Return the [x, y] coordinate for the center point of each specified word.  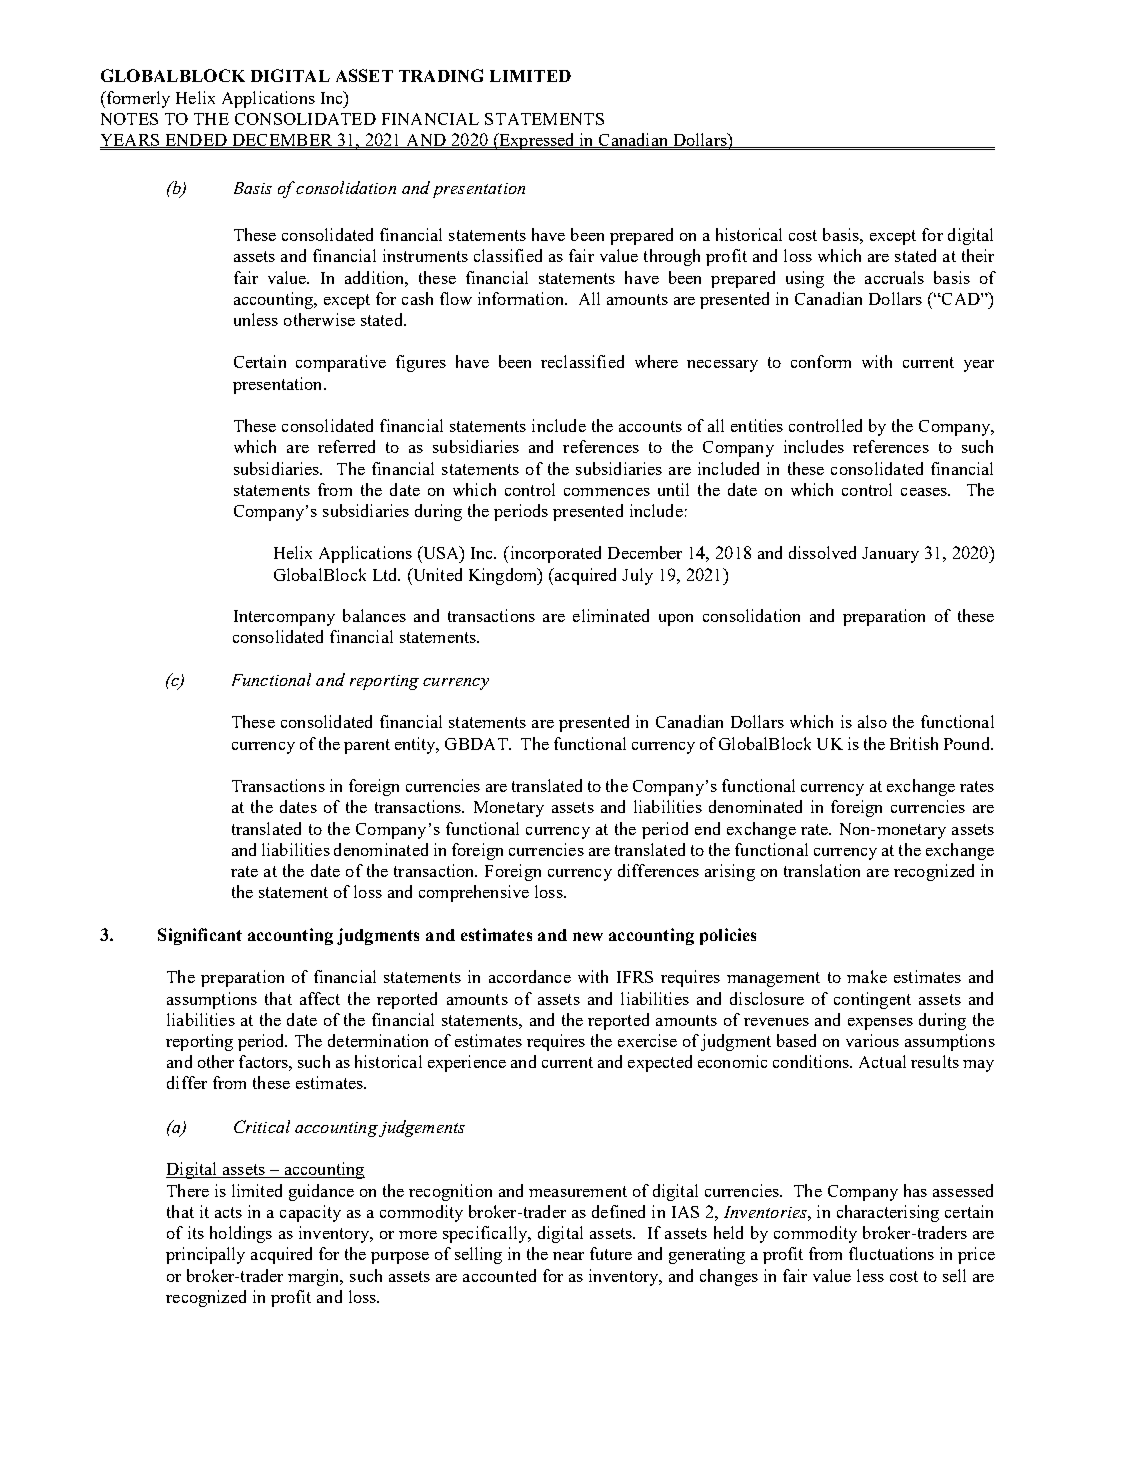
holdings [241, 1234]
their [978, 255]
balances [374, 615]
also [872, 721]
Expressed [537, 141]
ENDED [196, 141]
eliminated [611, 615]
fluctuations [891, 1253]
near [568, 1256]
